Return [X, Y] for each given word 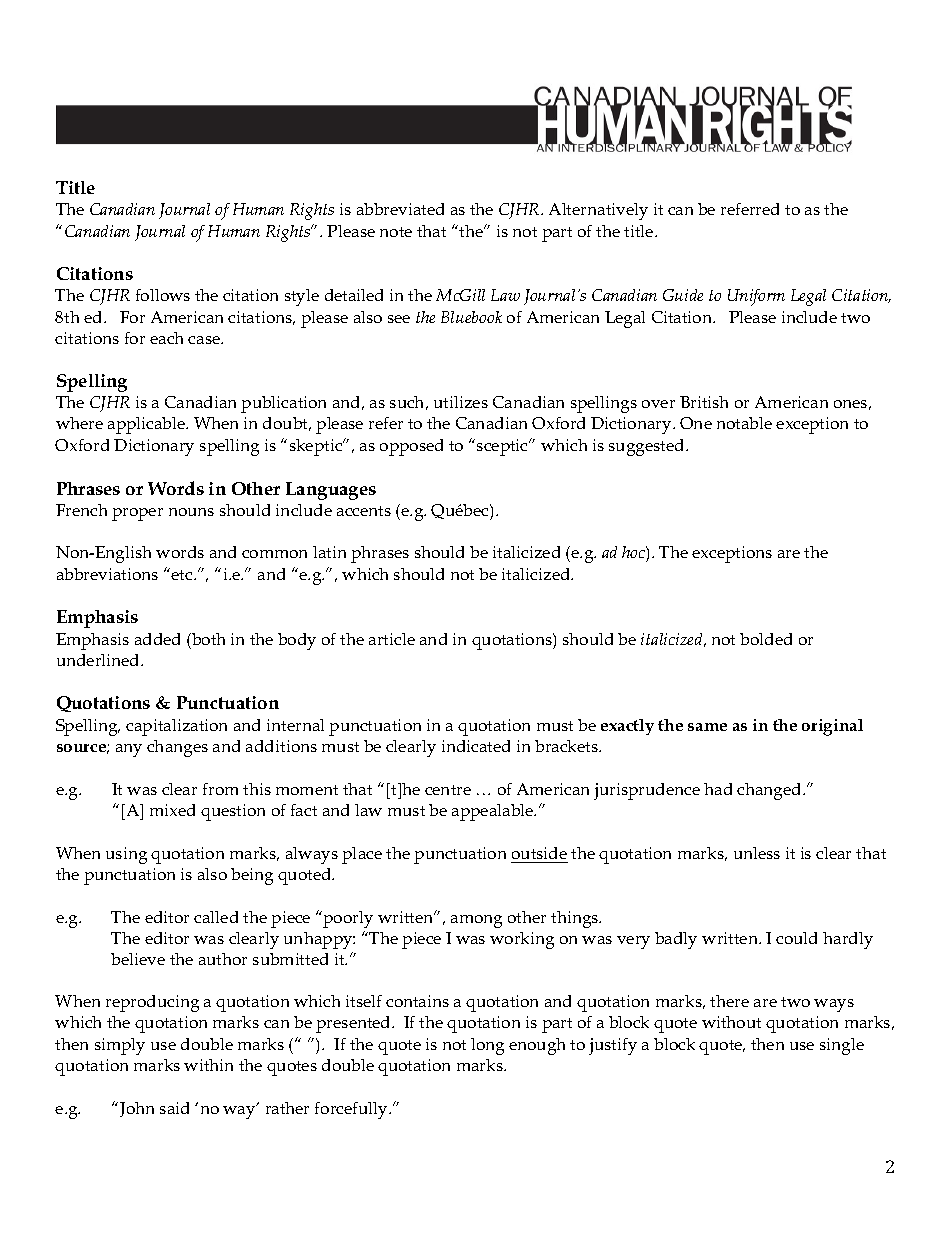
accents [364, 511]
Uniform [756, 297]
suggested [648, 447]
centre [448, 790]
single [842, 1046]
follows [163, 295]
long [487, 1046]
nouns [191, 512]
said [174, 1108]
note [396, 232]
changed [770, 791]
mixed [172, 810]
